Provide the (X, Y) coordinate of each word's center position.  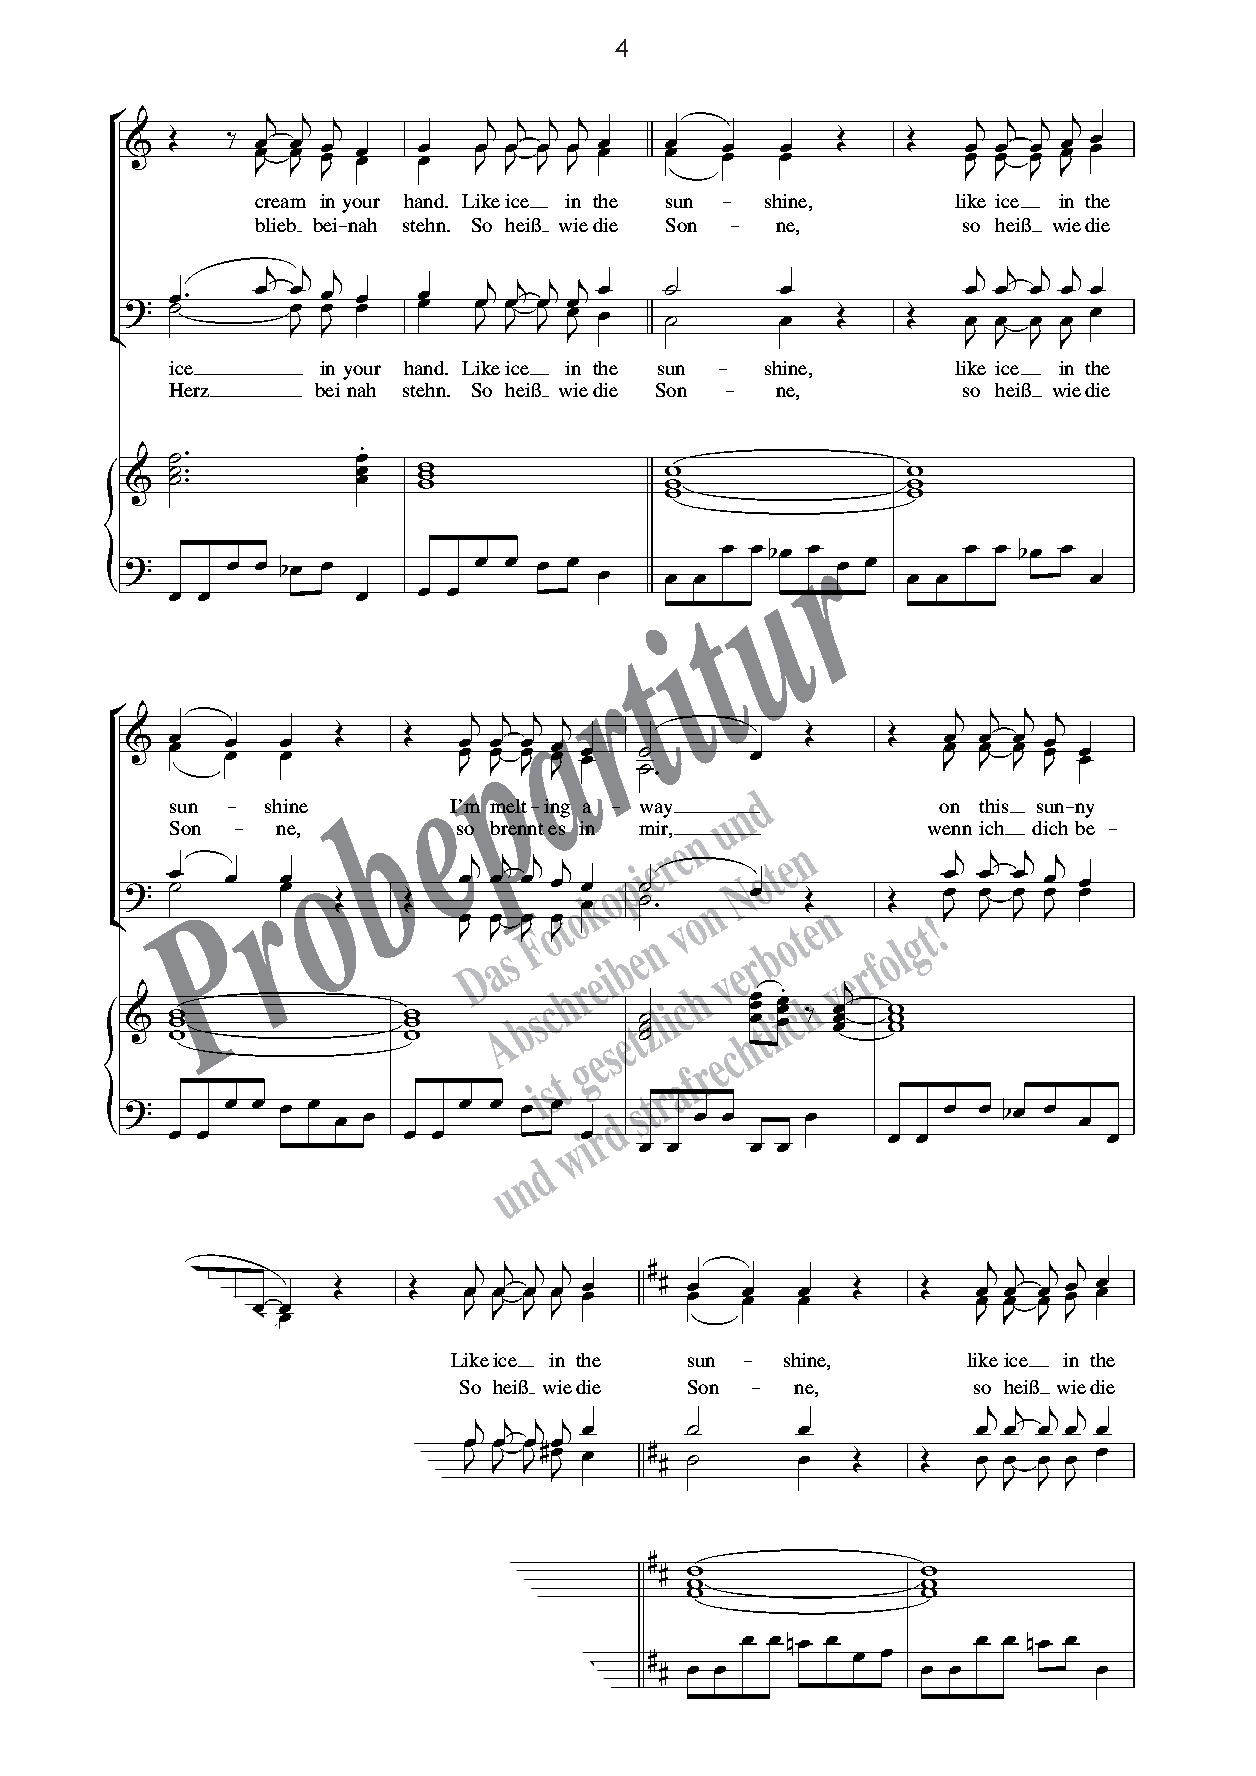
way (658, 810)
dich (1050, 828)
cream (280, 203)
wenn (950, 830)
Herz (190, 390)
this (995, 806)
